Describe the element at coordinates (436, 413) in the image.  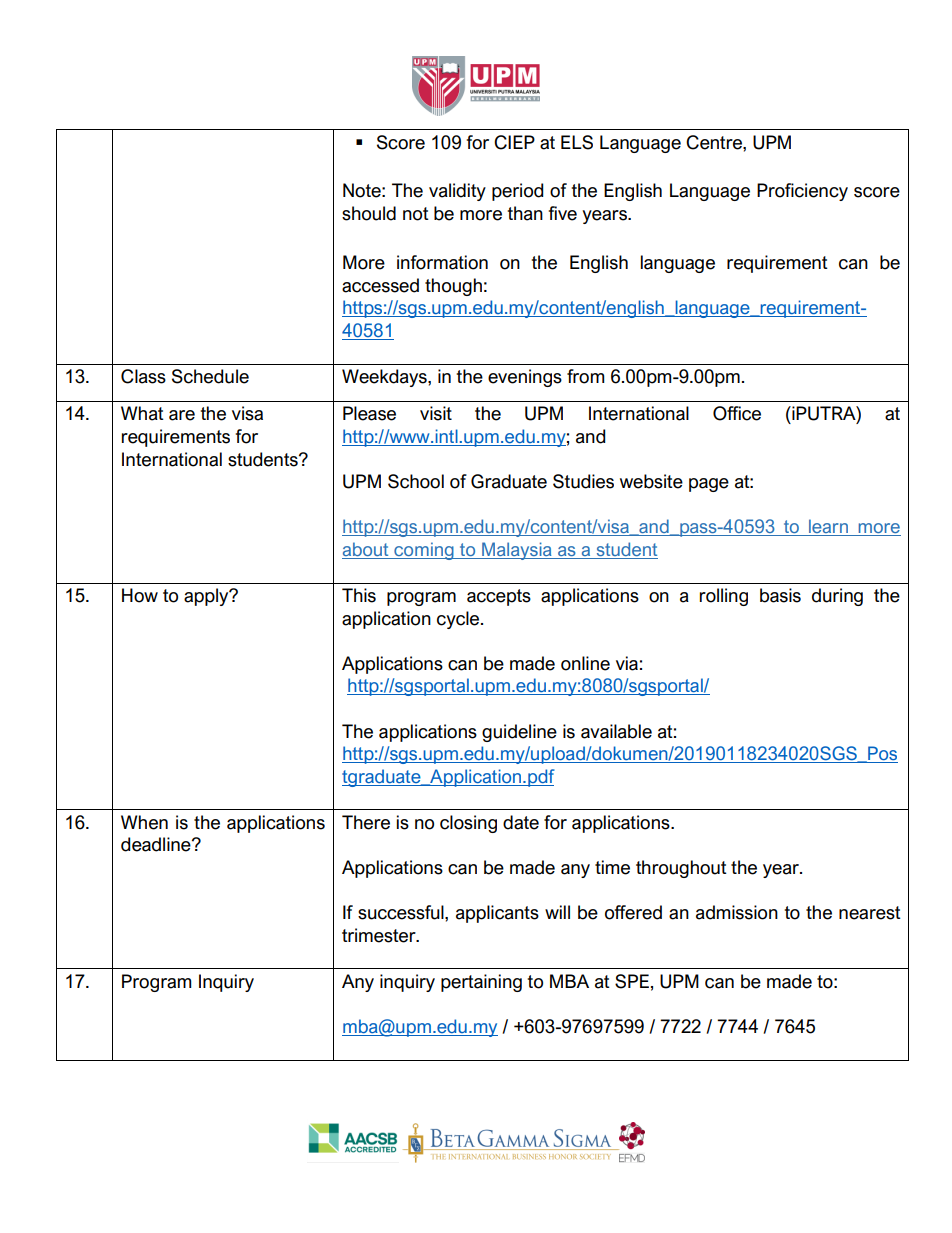
I see `visit` at that location.
